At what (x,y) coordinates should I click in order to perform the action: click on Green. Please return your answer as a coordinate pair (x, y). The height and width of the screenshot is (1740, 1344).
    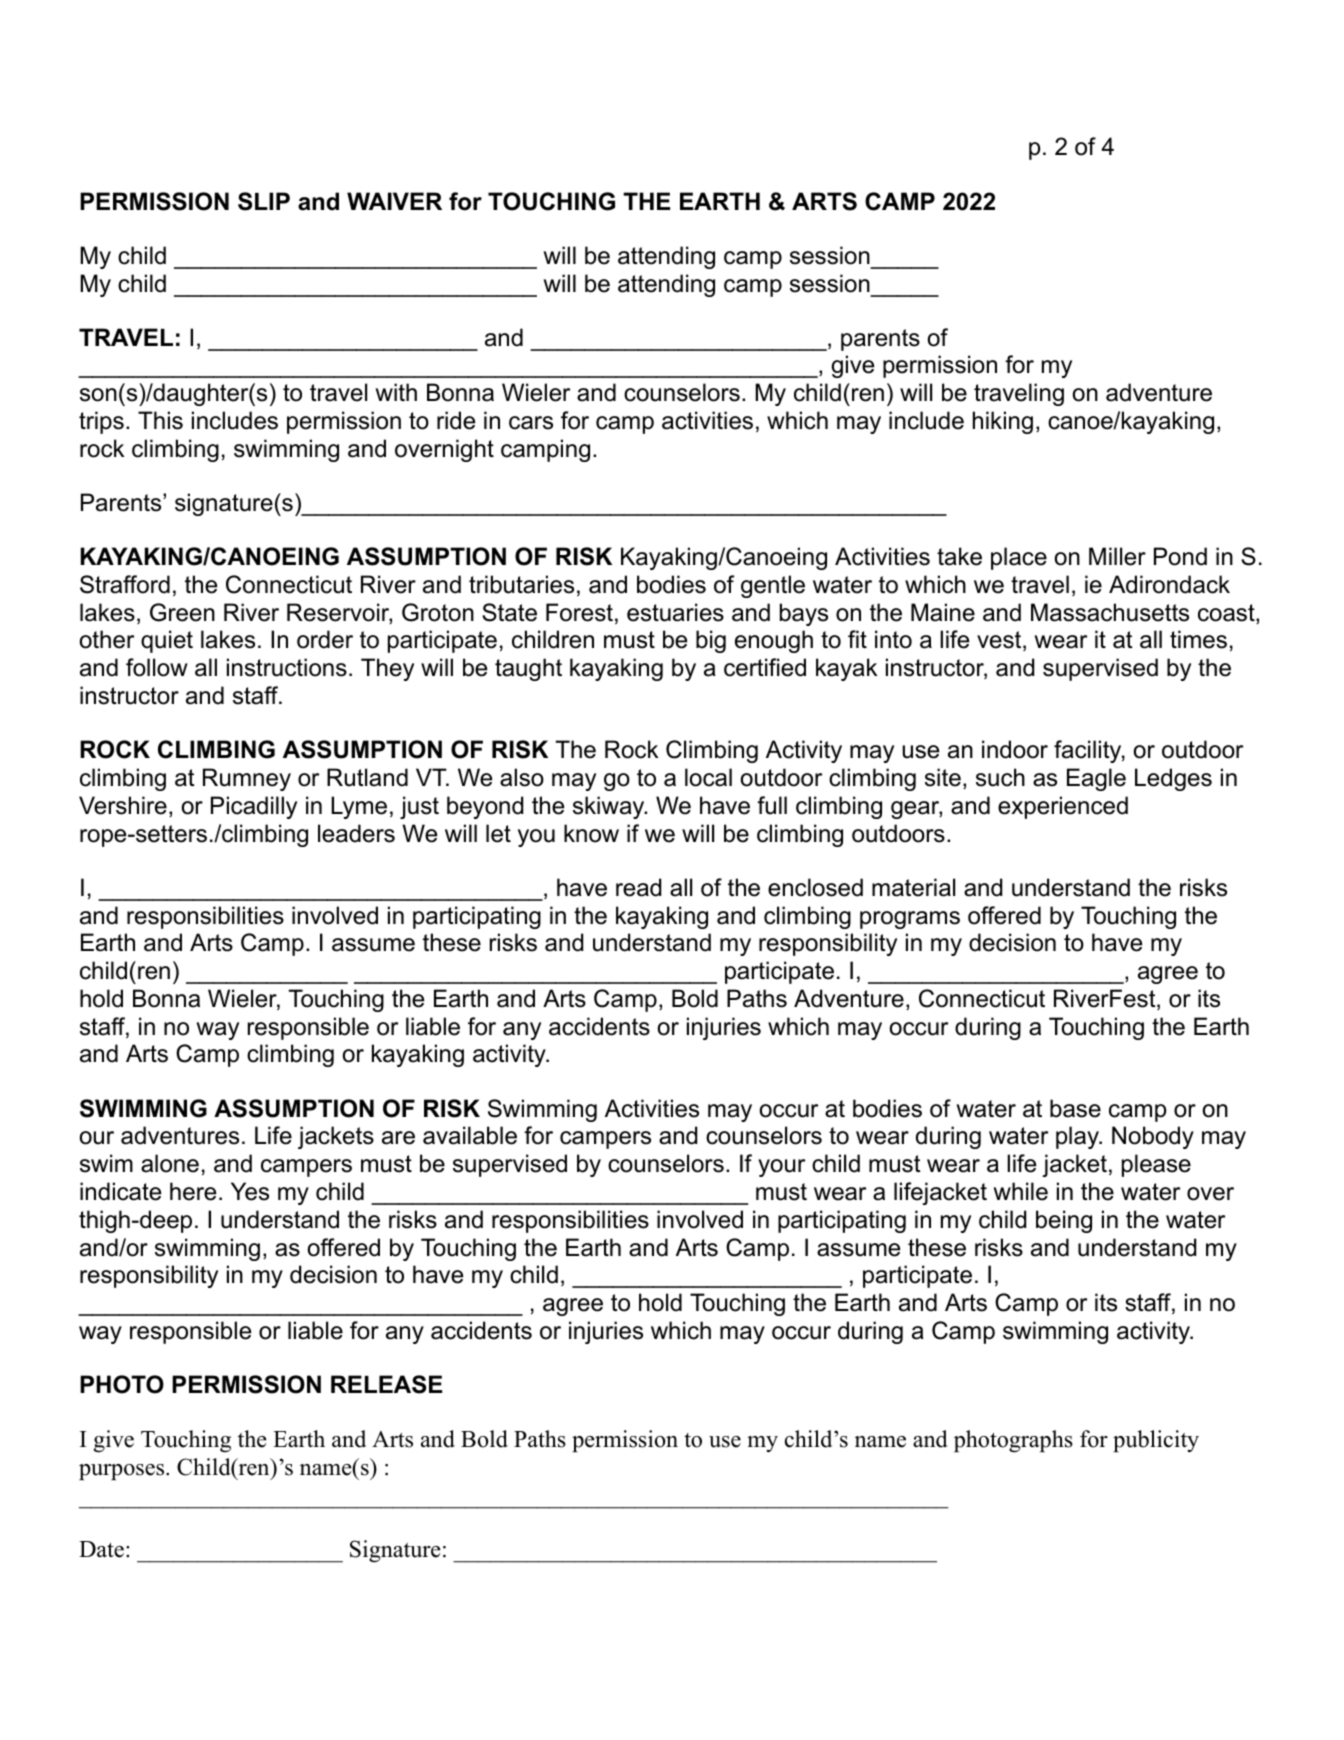
    Looking at the image, I should click on (182, 612).
